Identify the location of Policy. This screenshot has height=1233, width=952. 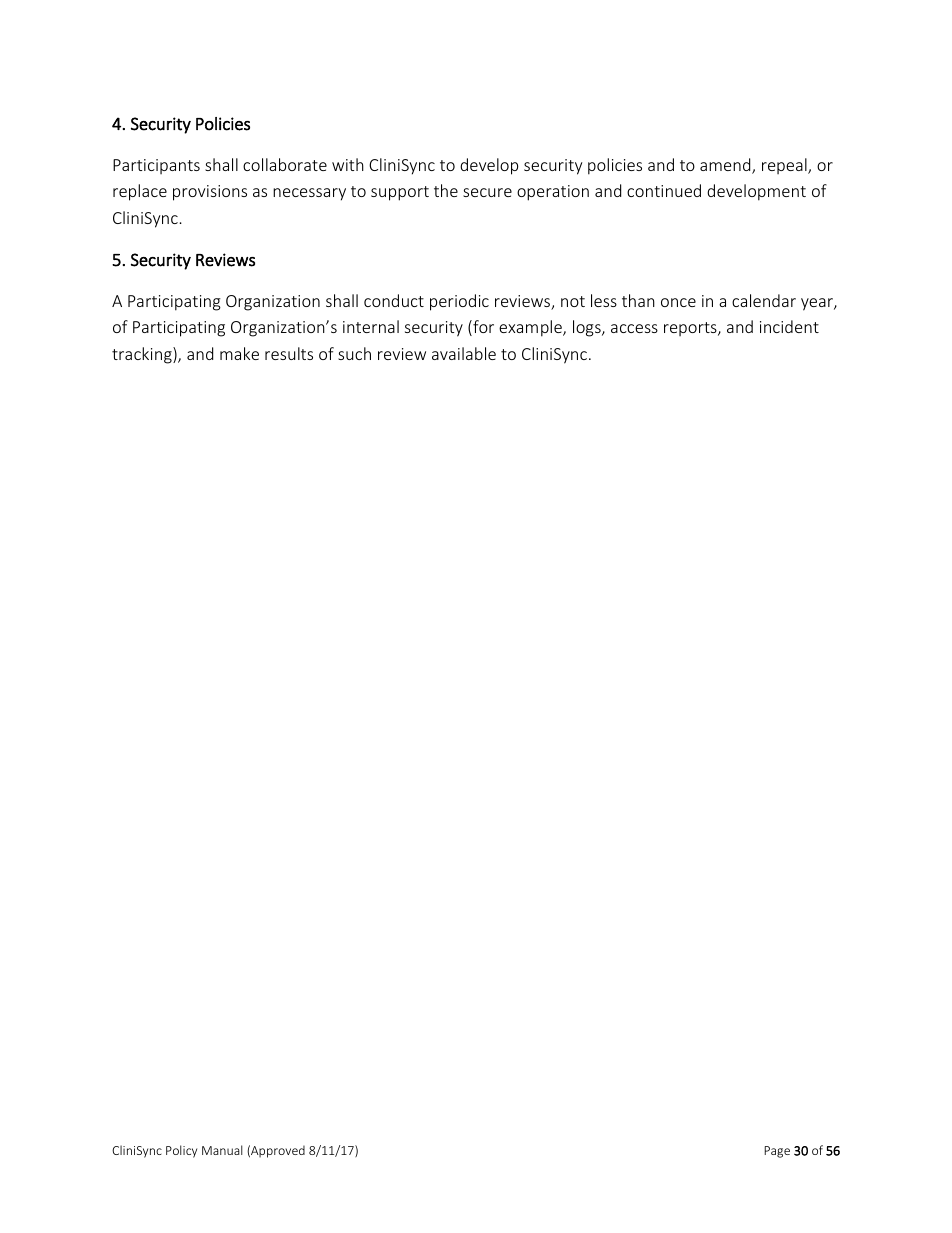
(181, 1151).
